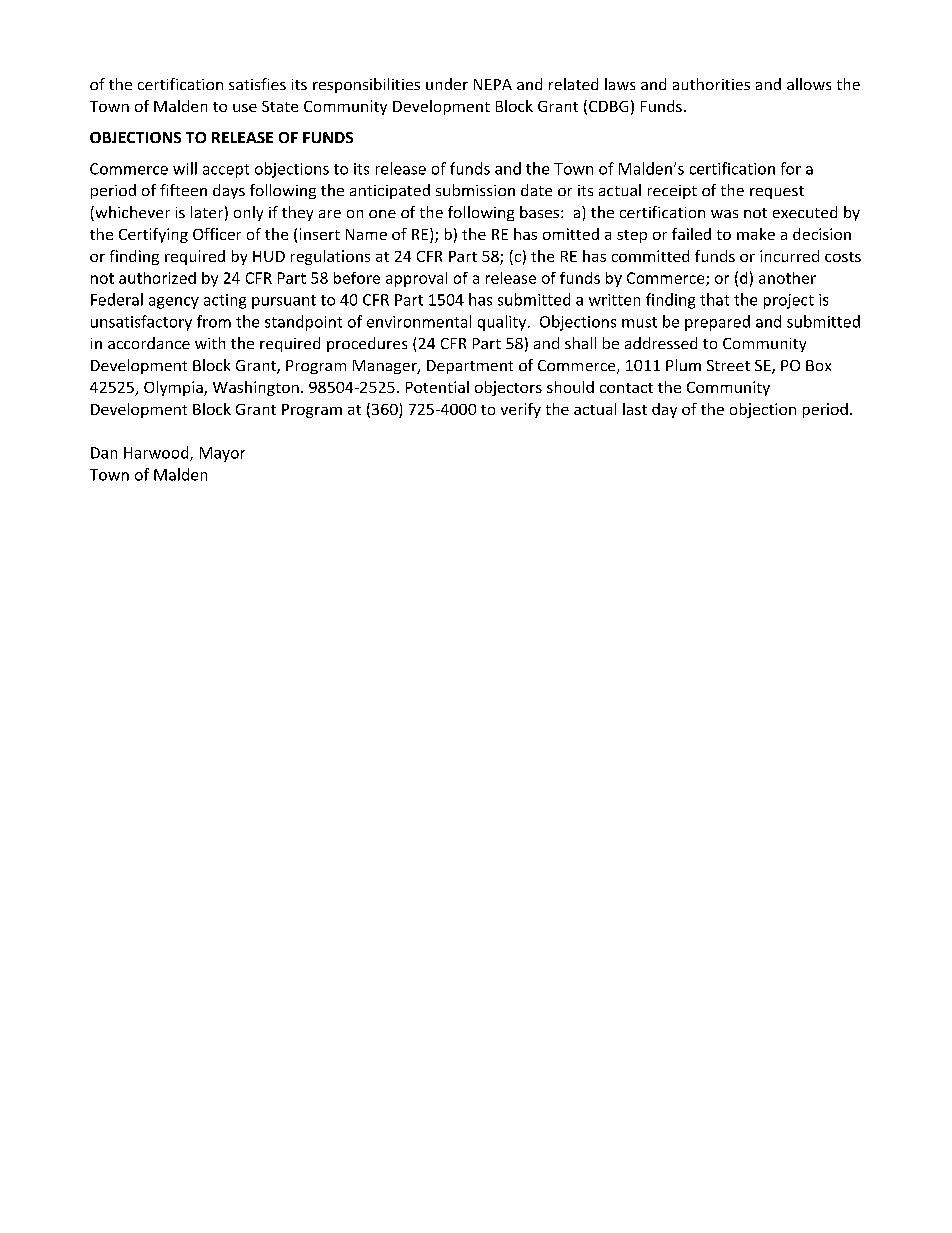 The image size is (952, 1233). Describe the element at coordinates (245, 108) in the screenshot. I see `use` at that location.
